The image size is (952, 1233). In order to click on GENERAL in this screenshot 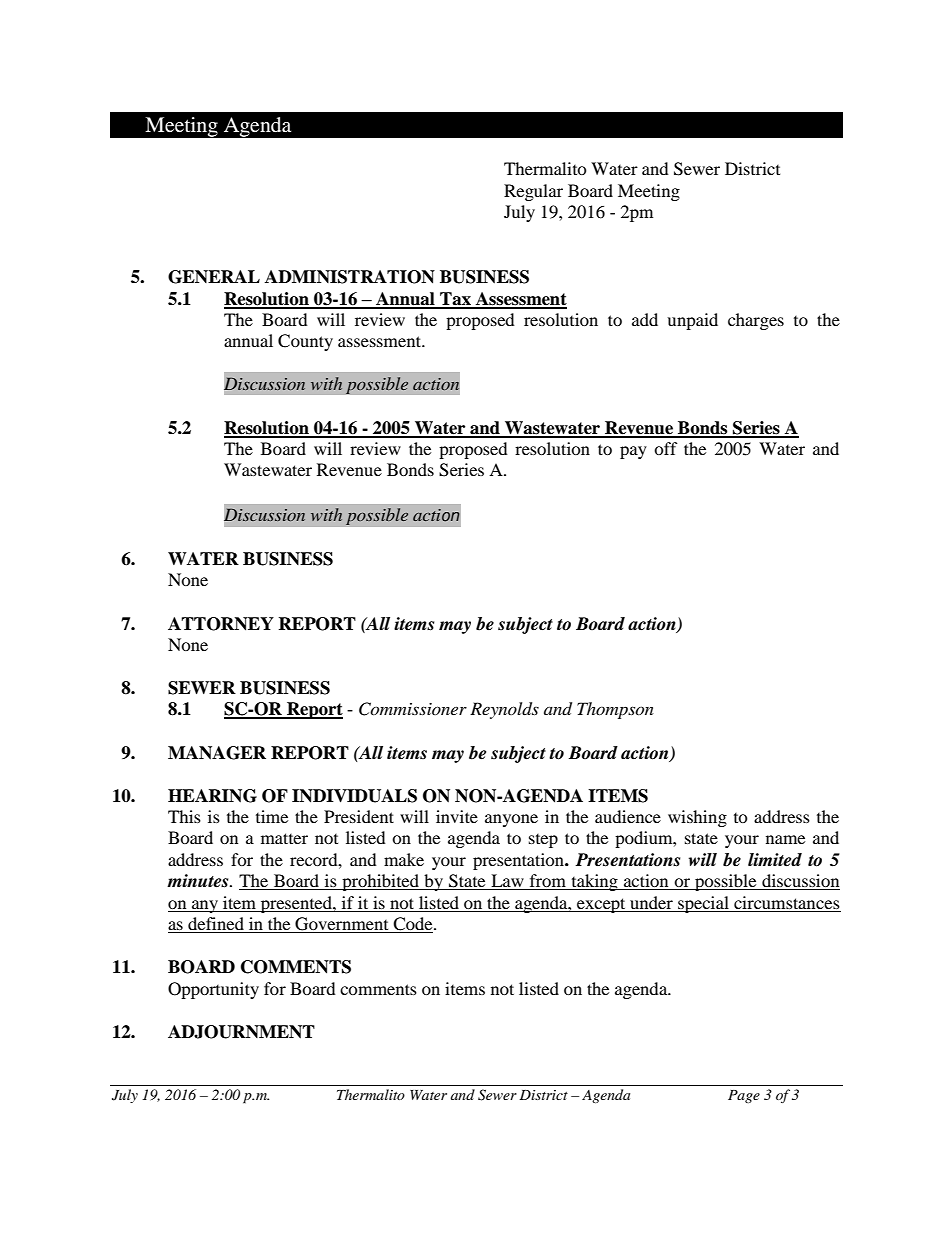, I will do `click(214, 277)`.
